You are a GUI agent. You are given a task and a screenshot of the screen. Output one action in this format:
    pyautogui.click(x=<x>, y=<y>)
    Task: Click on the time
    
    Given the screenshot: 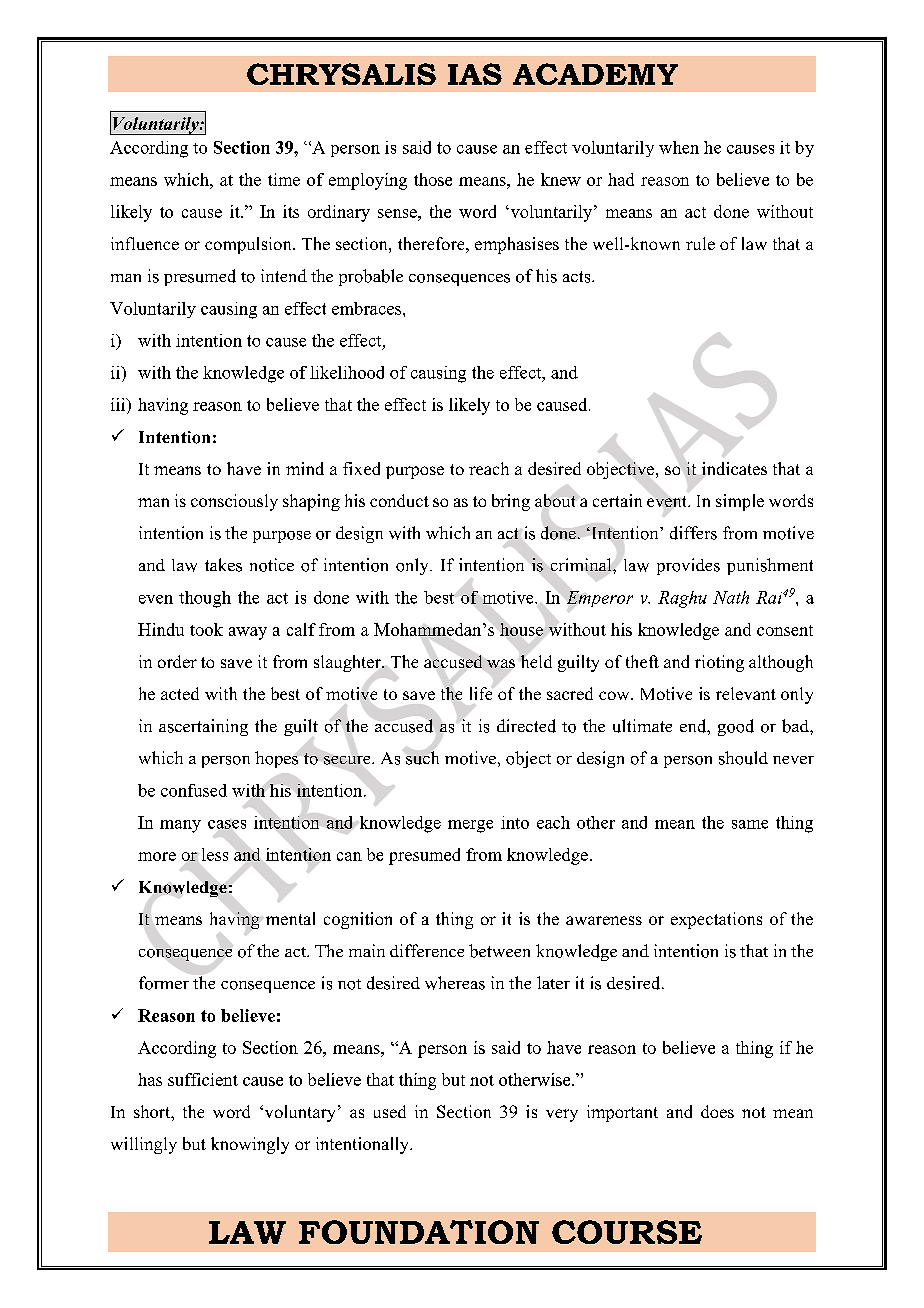 What is the action you would take?
    pyautogui.click(x=284, y=179)
